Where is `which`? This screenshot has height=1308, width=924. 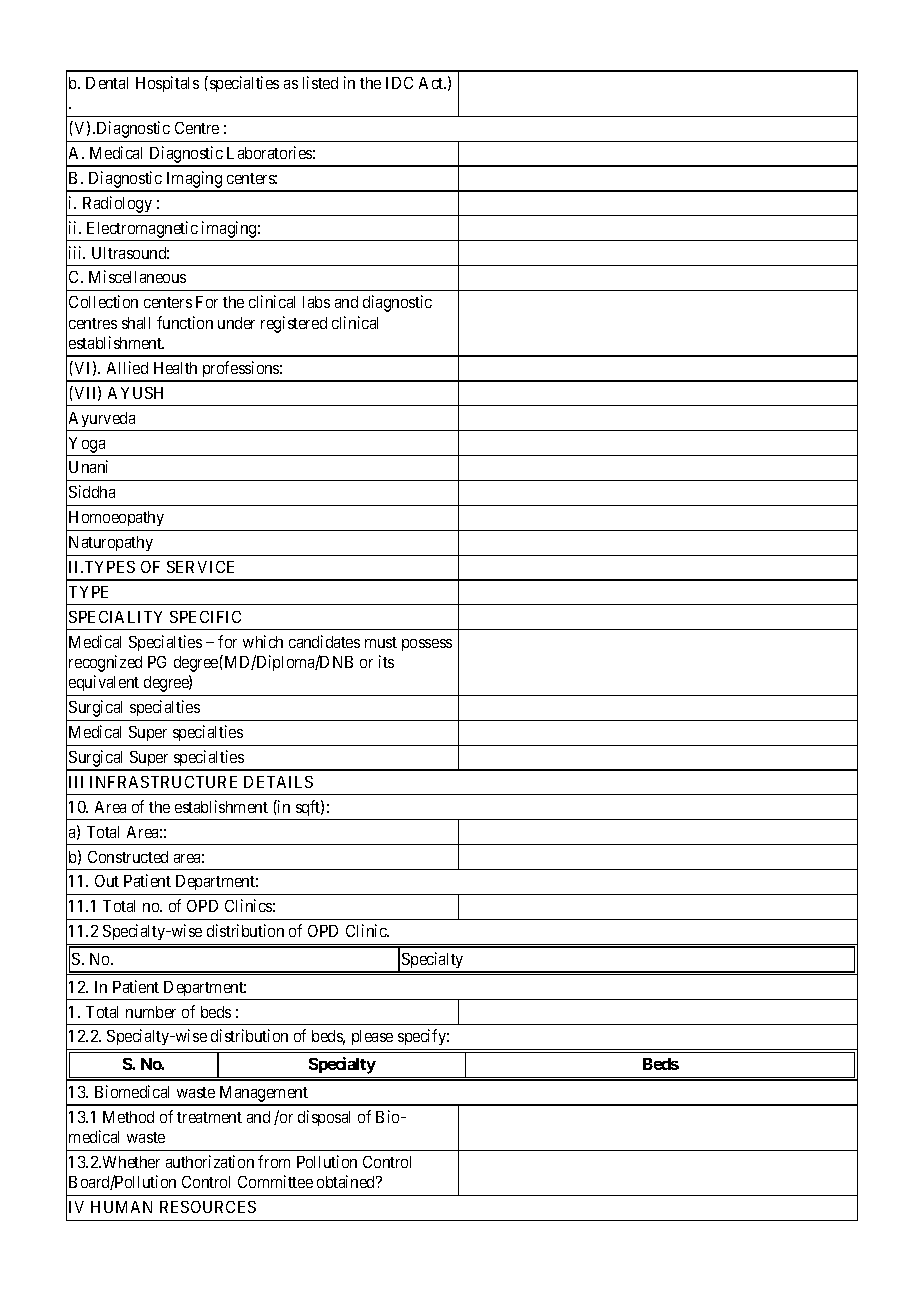 which is located at coordinates (263, 641).
